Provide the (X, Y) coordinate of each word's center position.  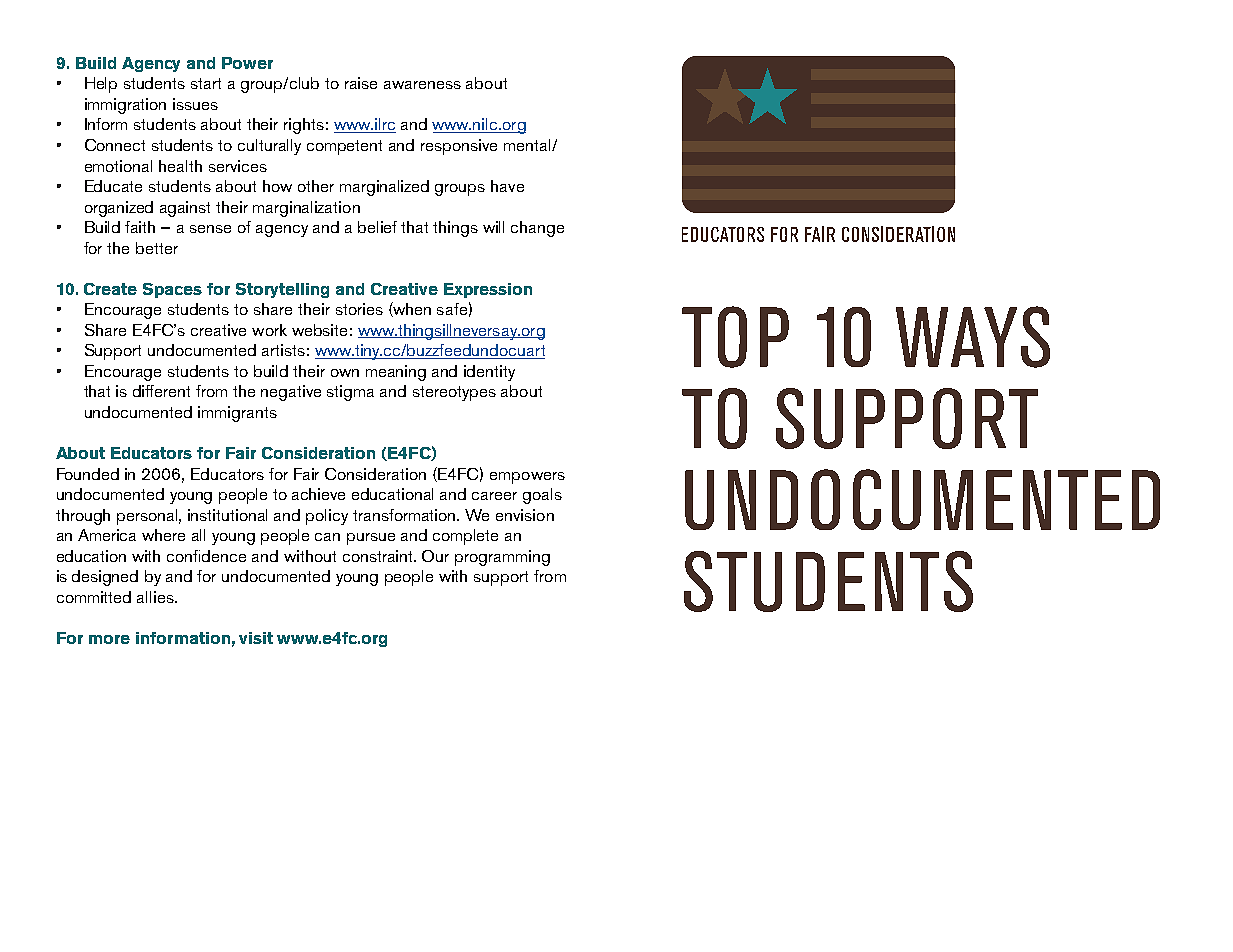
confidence (206, 556)
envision (525, 515)
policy (327, 517)
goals (542, 496)
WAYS (973, 337)
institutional (227, 515)
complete (465, 537)
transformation (405, 515)
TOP (735, 337)
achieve (318, 494)
